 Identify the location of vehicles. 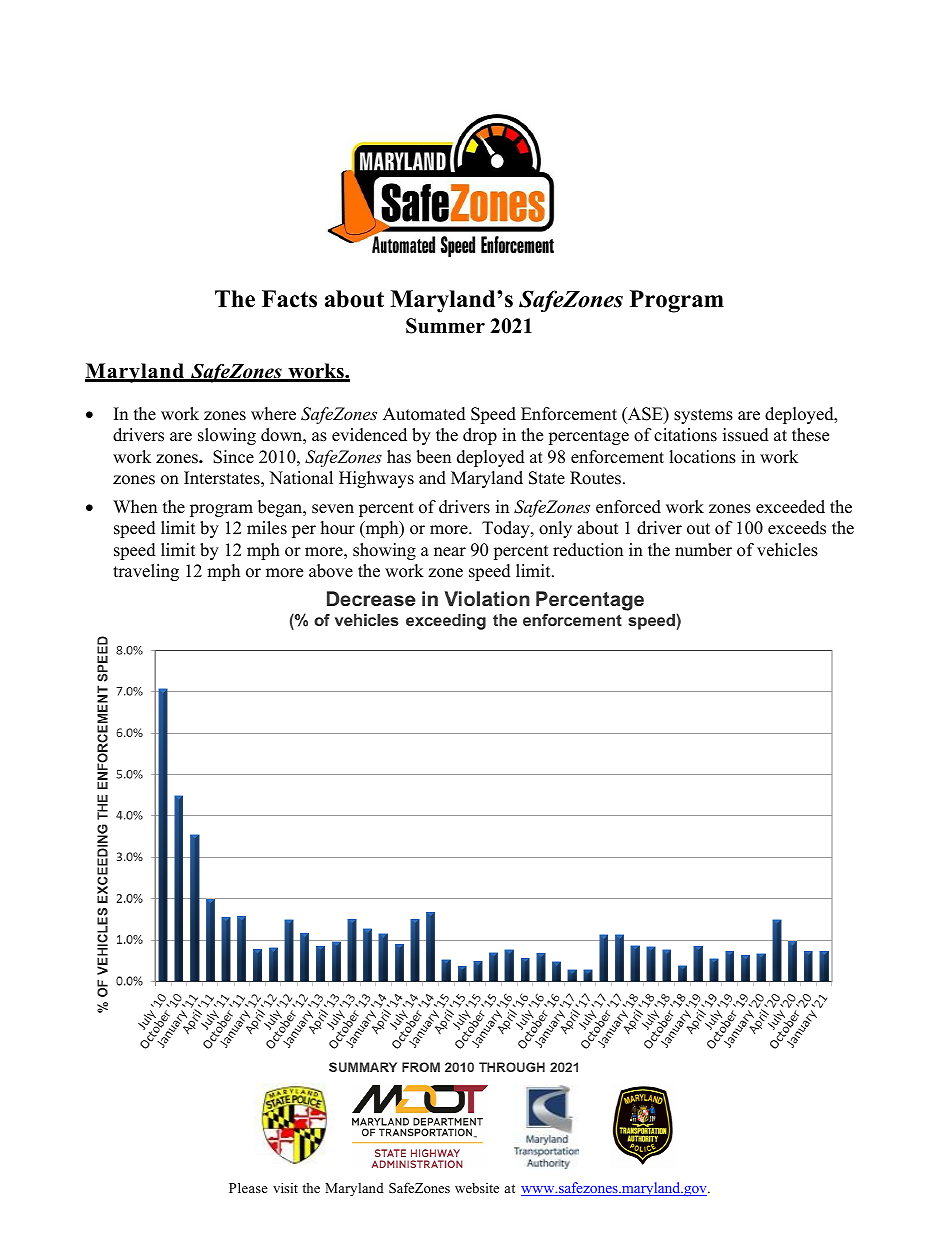
(787, 550).
